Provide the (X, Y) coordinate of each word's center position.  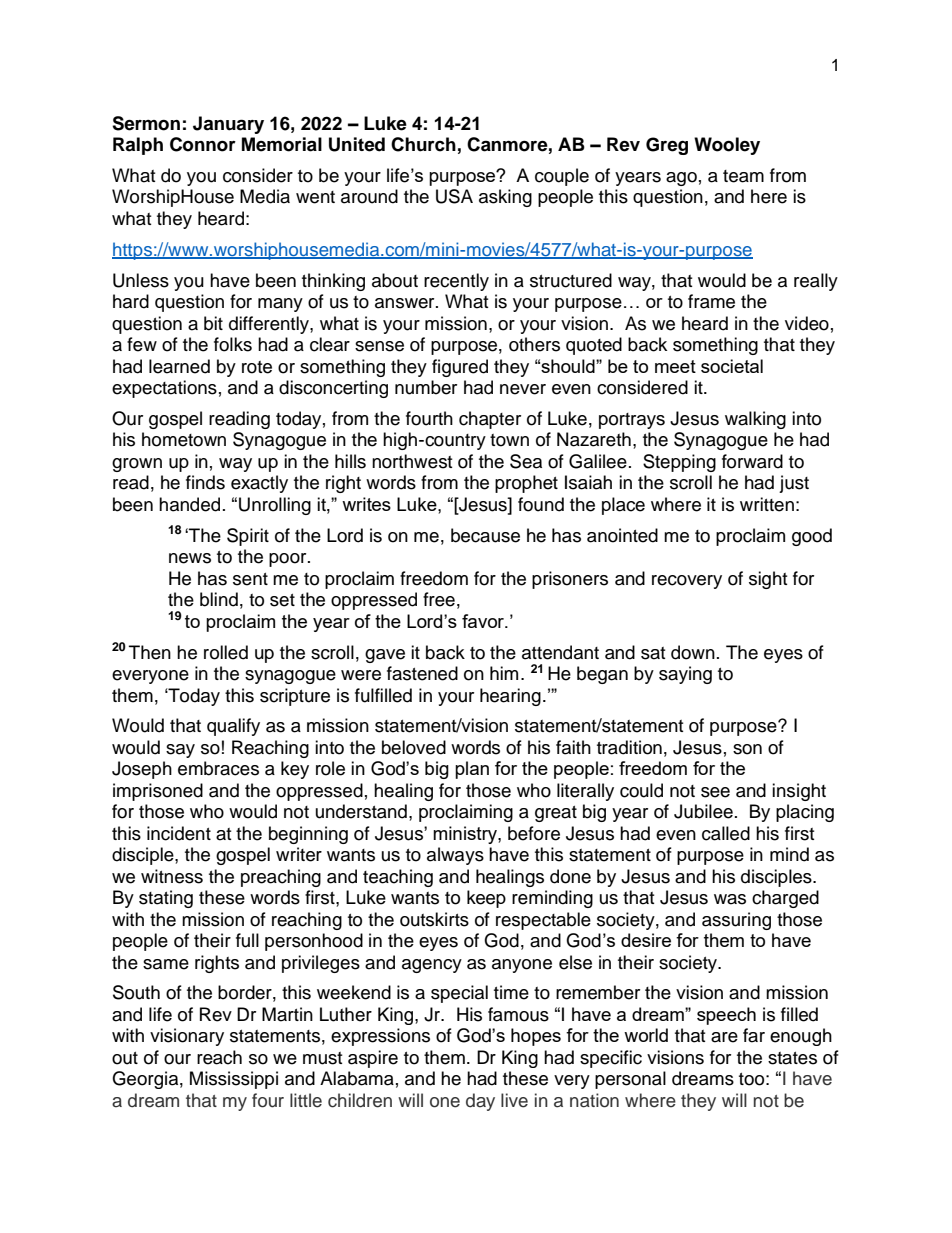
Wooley (727, 146)
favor (484, 621)
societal (732, 366)
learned (179, 366)
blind (219, 599)
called (726, 833)
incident (179, 833)
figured (460, 368)
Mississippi (234, 1080)
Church (423, 144)
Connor (203, 144)
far (754, 1035)
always (455, 856)
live (514, 1100)
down (693, 652)
